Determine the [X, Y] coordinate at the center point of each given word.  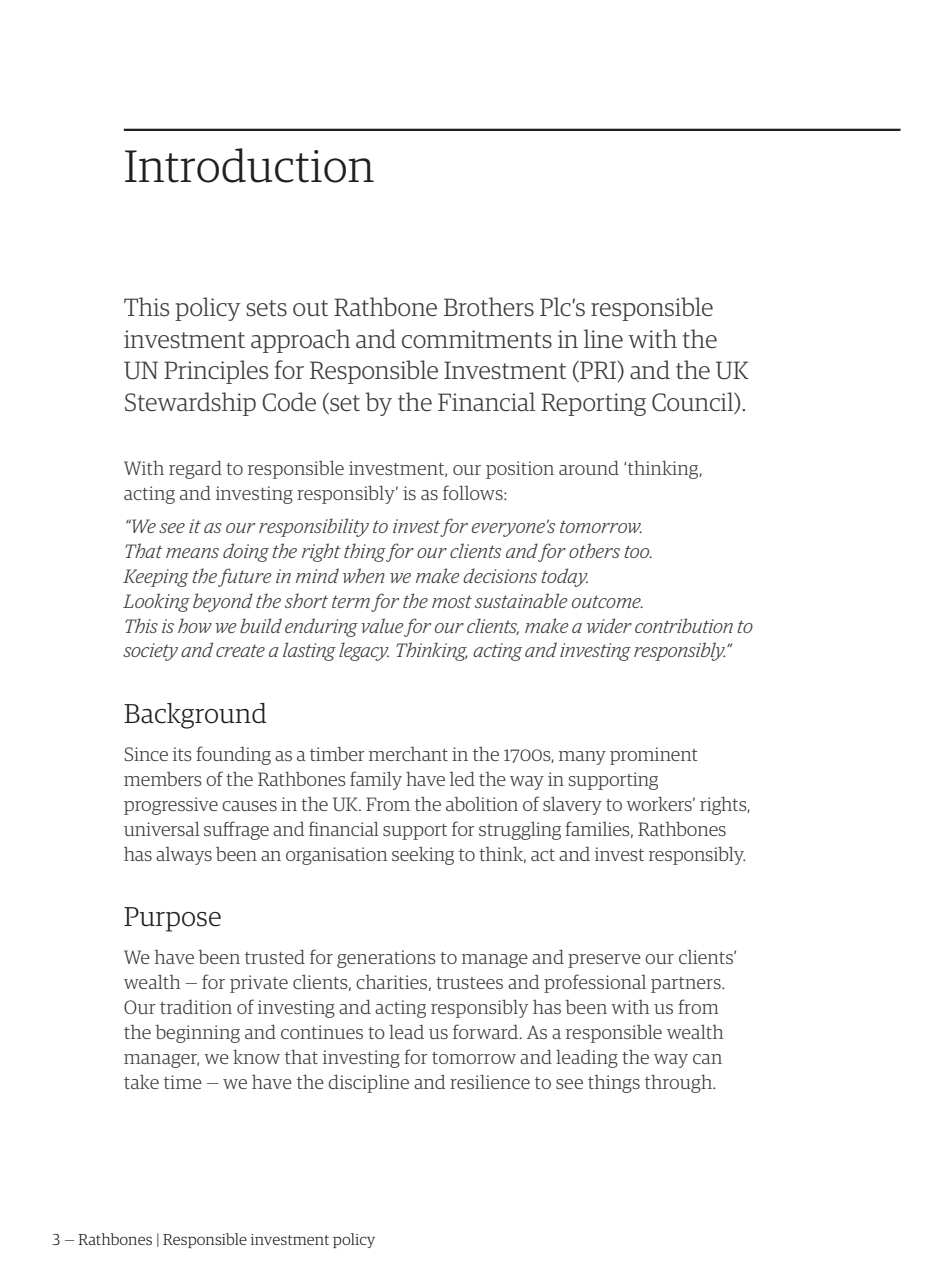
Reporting [593, 404]
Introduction [249, 165]
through [680, 1083]
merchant [408, 754]
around [589, 467]
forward [487, 1031]
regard [195, 469]
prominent [654, 756]
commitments [477, 339]
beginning [197, 1033]
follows [474, 492]
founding [233, 755]
